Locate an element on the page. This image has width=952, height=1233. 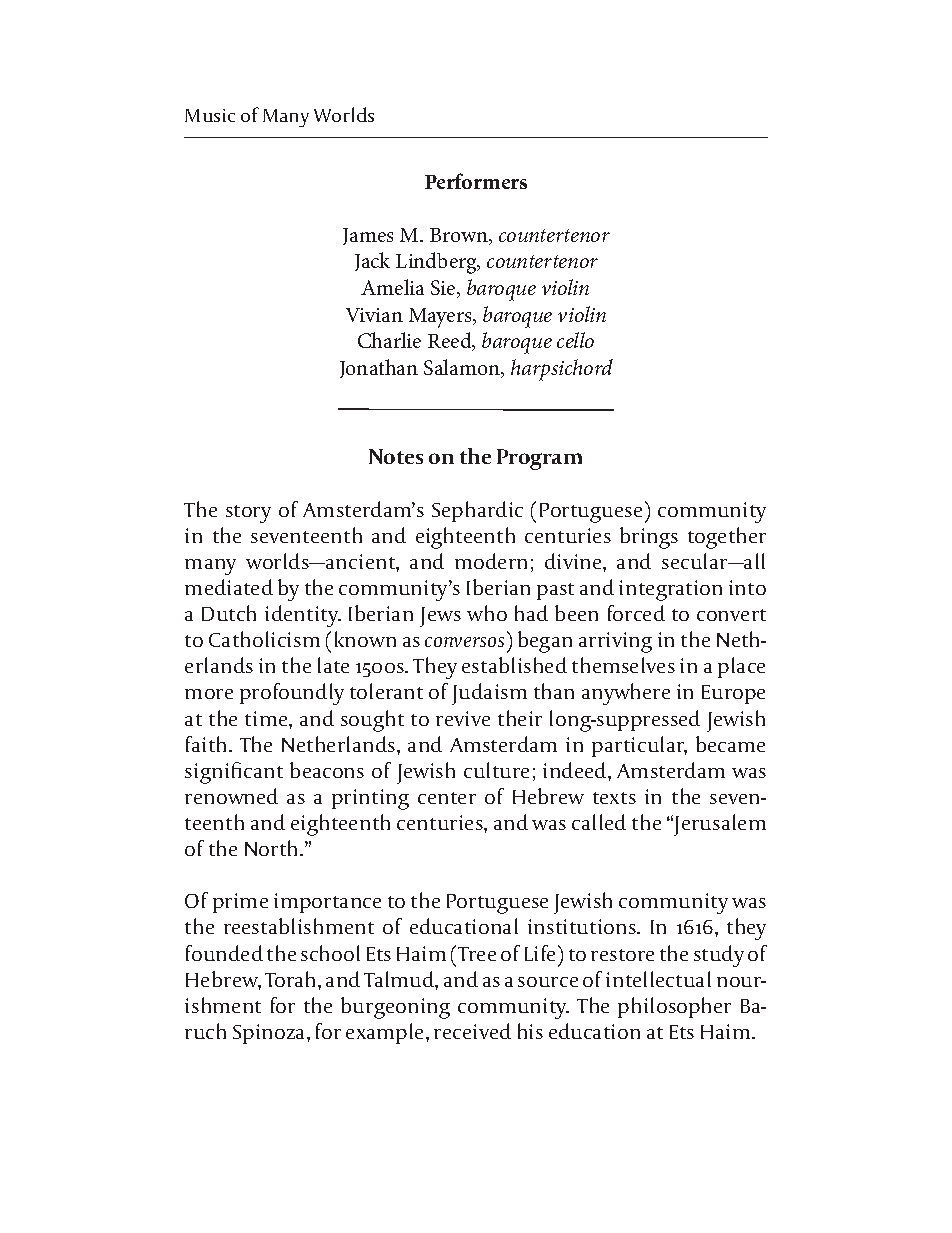
revive is located at coordinates (463, 718).
